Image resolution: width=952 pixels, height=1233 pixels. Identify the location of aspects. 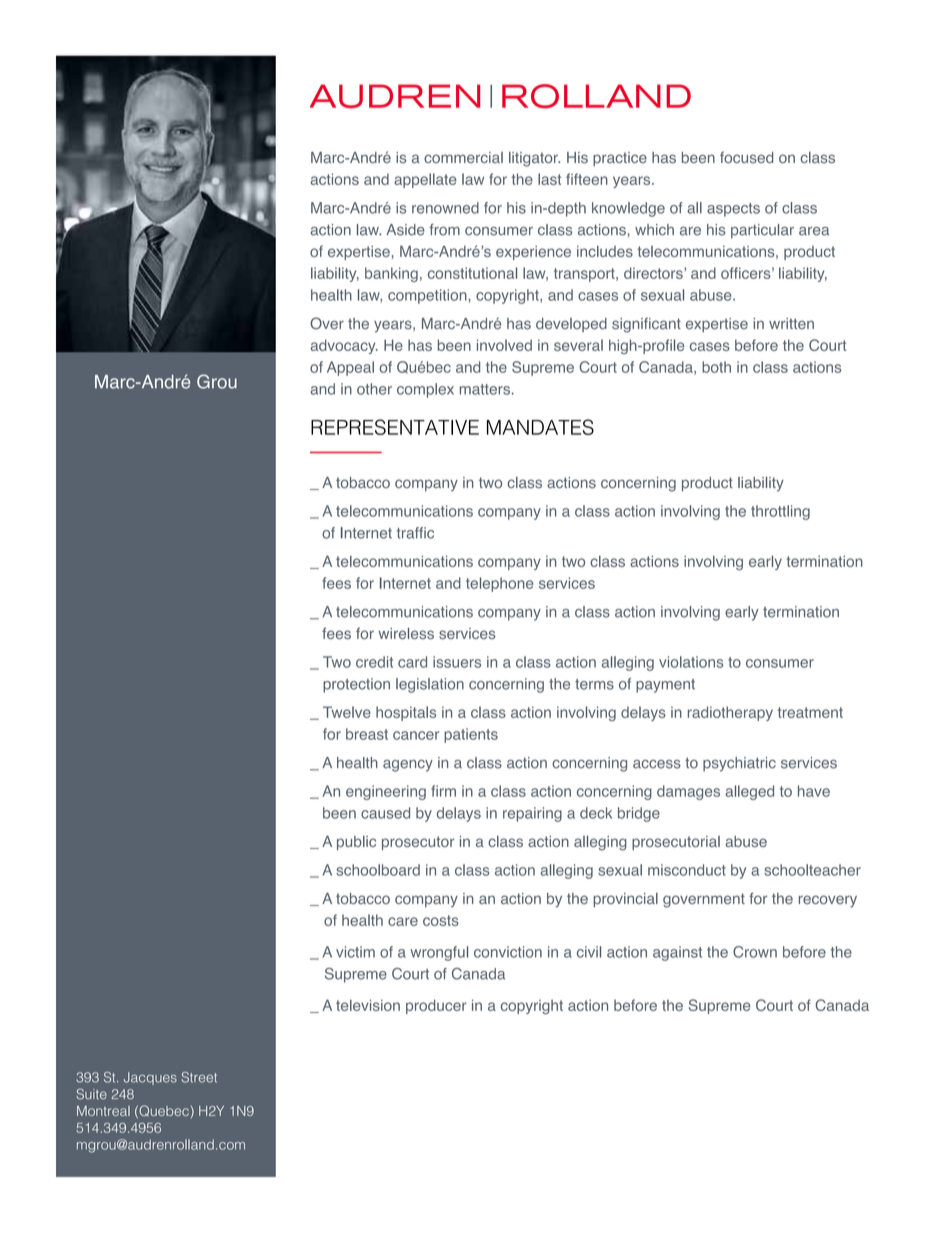
(733, 210).
